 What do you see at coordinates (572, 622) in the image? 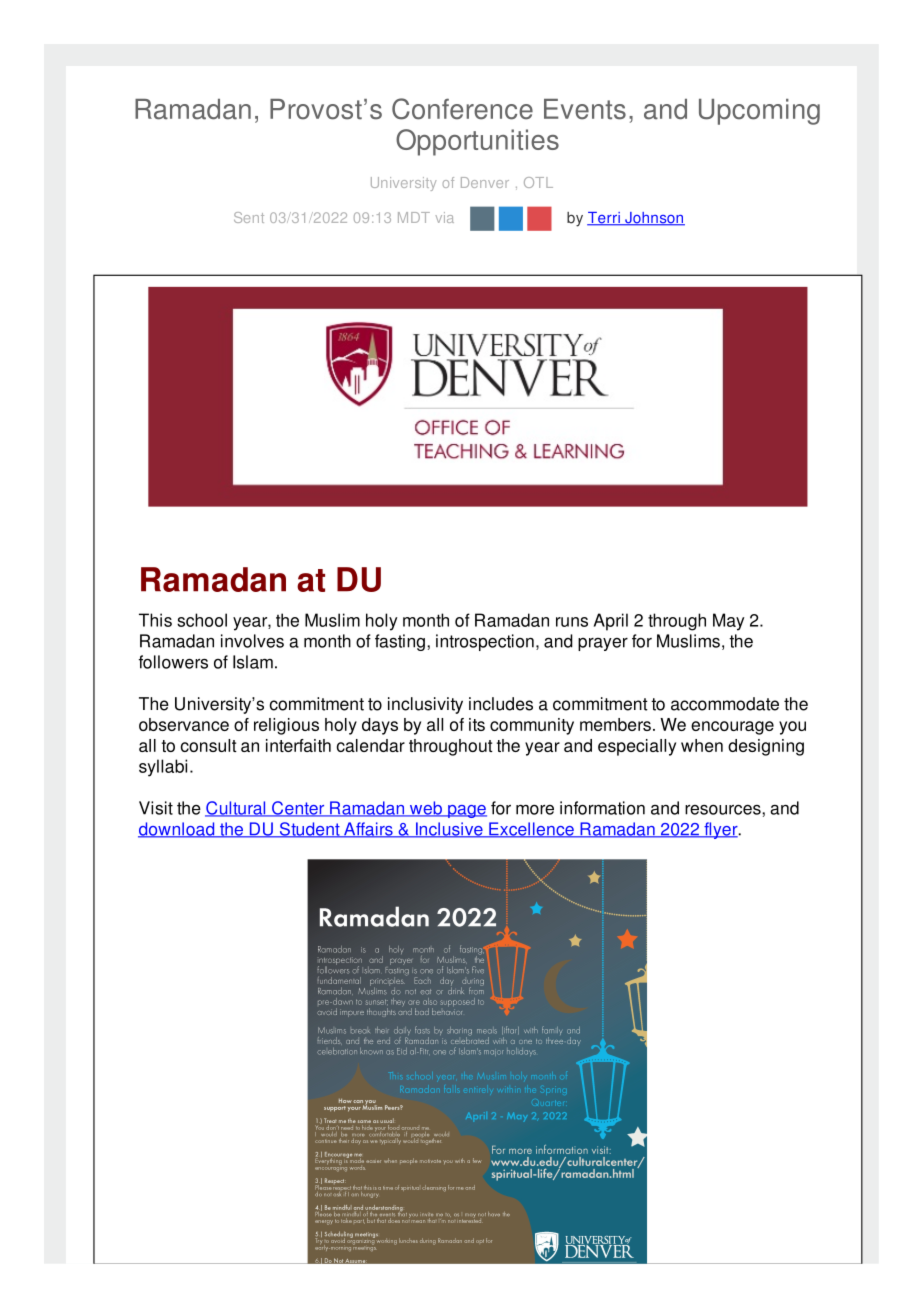
I see `runs` at bounding box center [572, 622].
